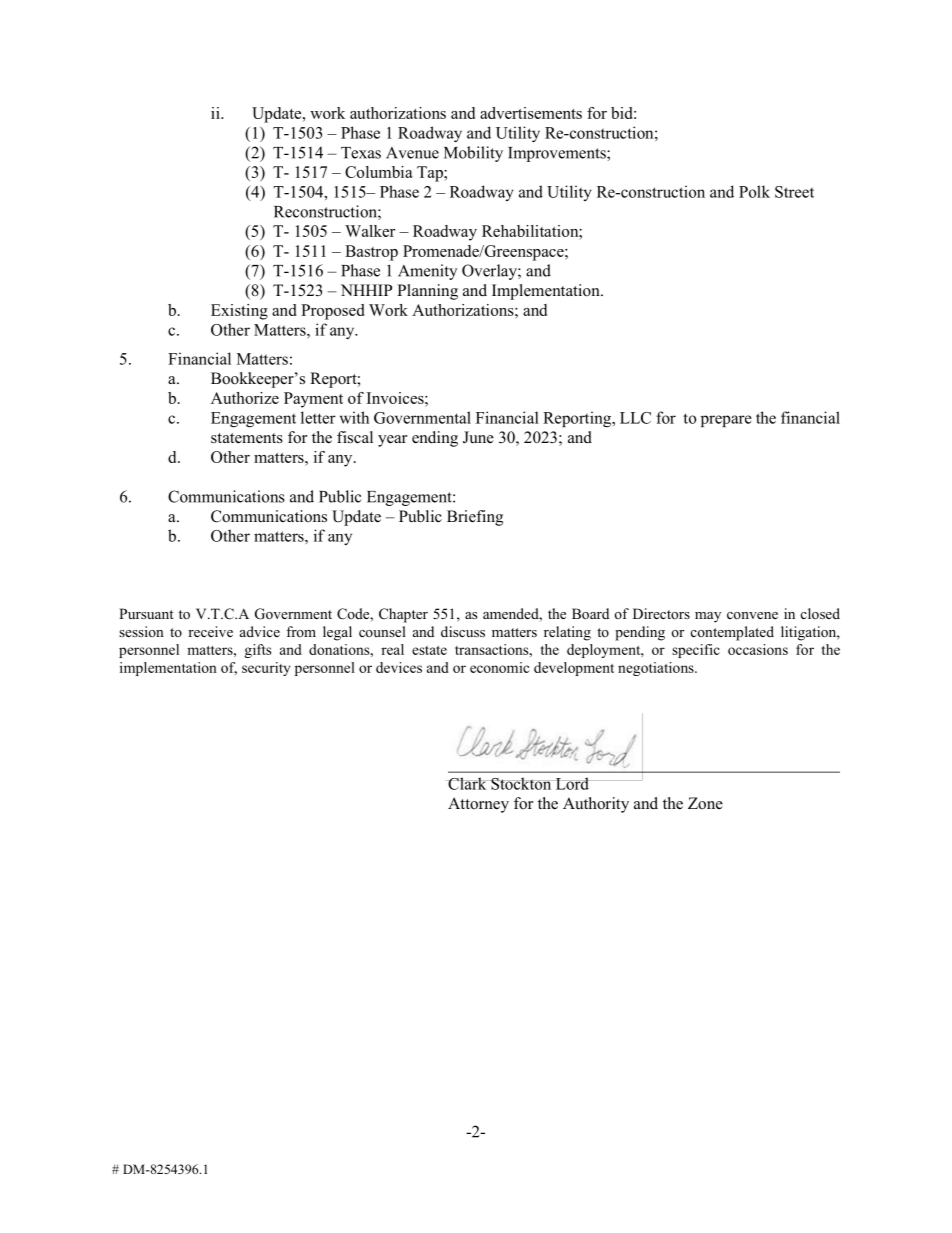 The height and width of the page is (1233, 952). What do you see at coordinates (239, 312) in the page?
I see `Existing` at bounding box center [239, 312].
